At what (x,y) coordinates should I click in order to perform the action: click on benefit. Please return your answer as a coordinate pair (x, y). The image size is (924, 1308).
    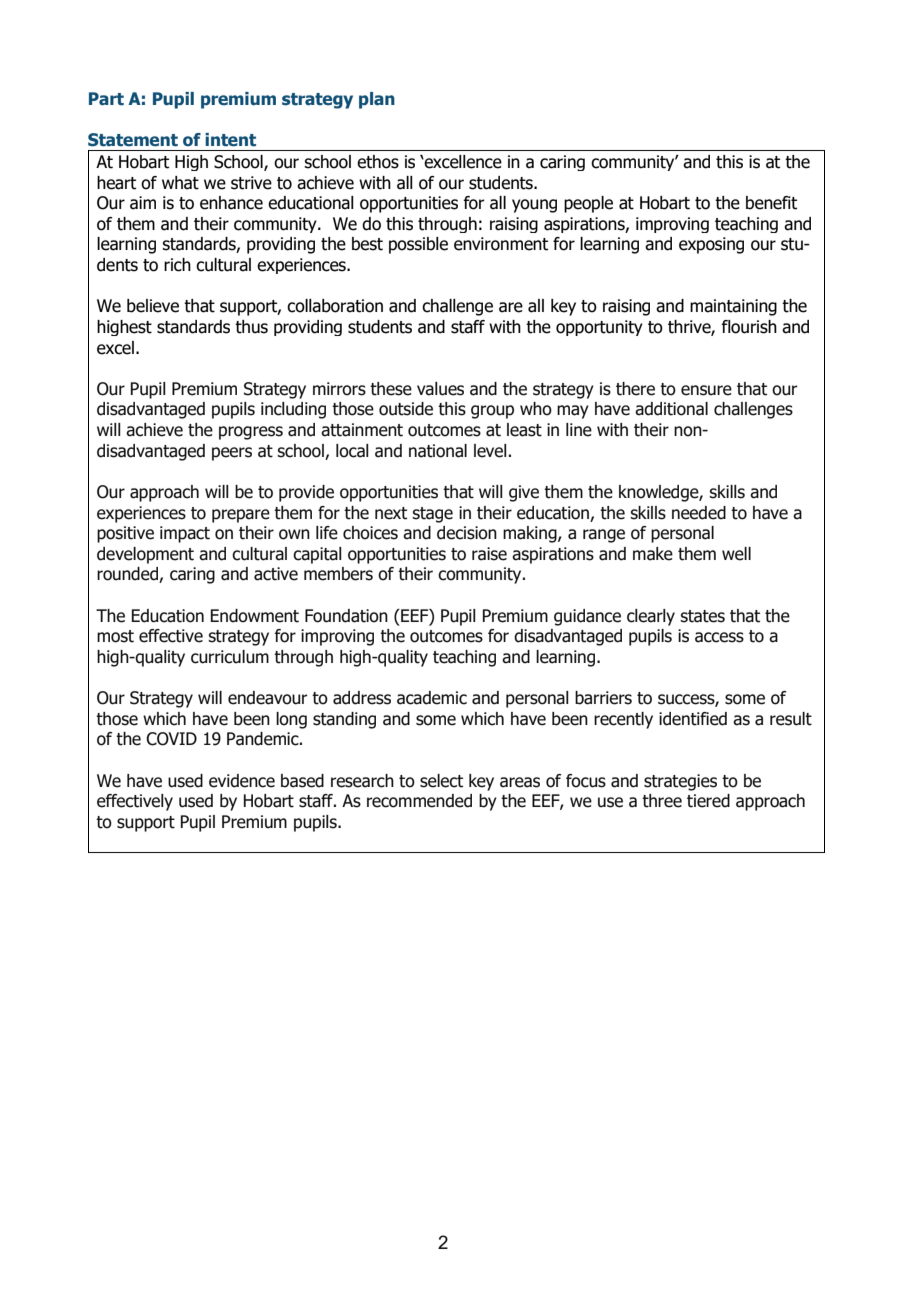
    Looking at the image, I should click on (771, 203).
